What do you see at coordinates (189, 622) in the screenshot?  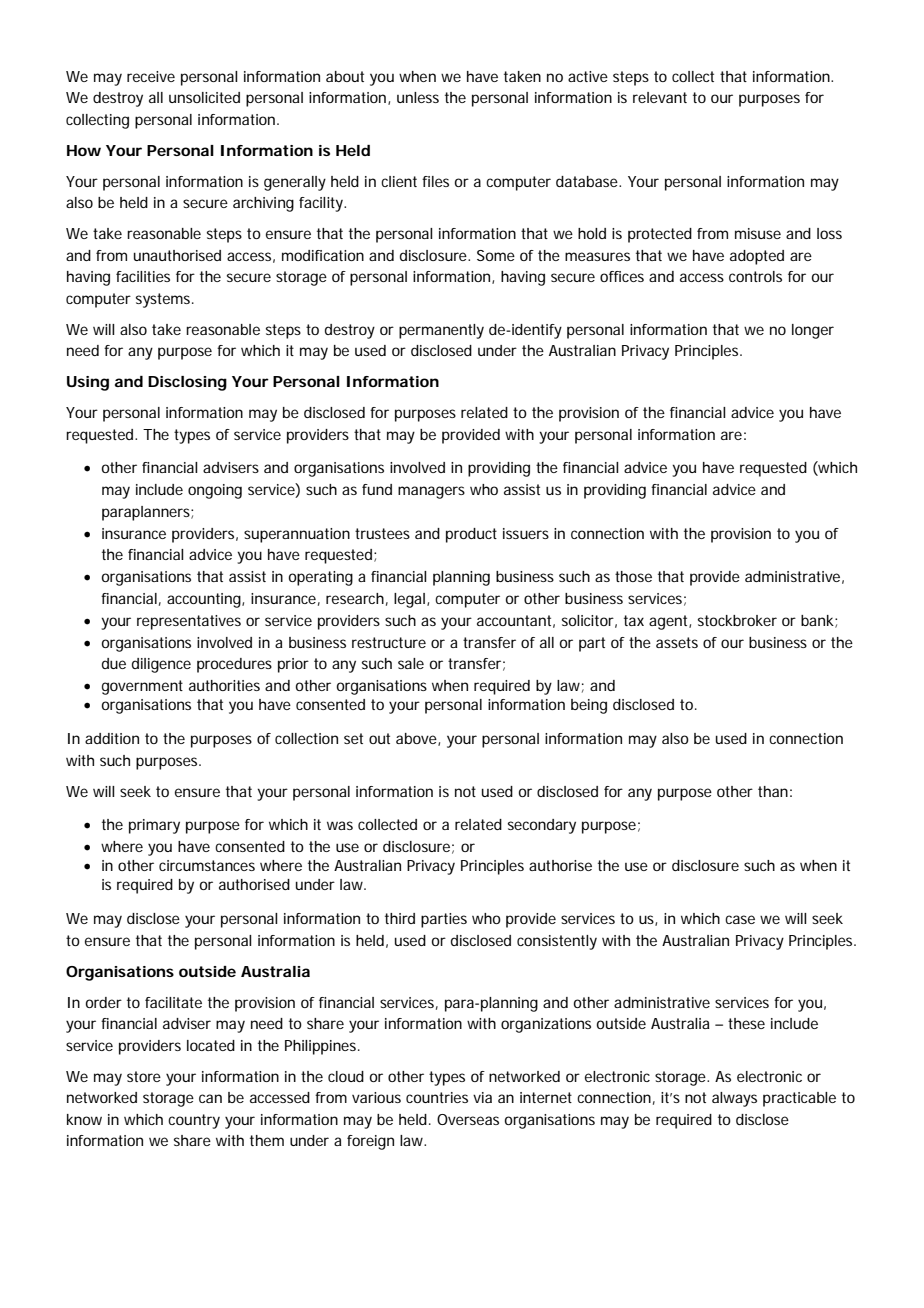 I see `representatives` at bounding box center [189, 622].
